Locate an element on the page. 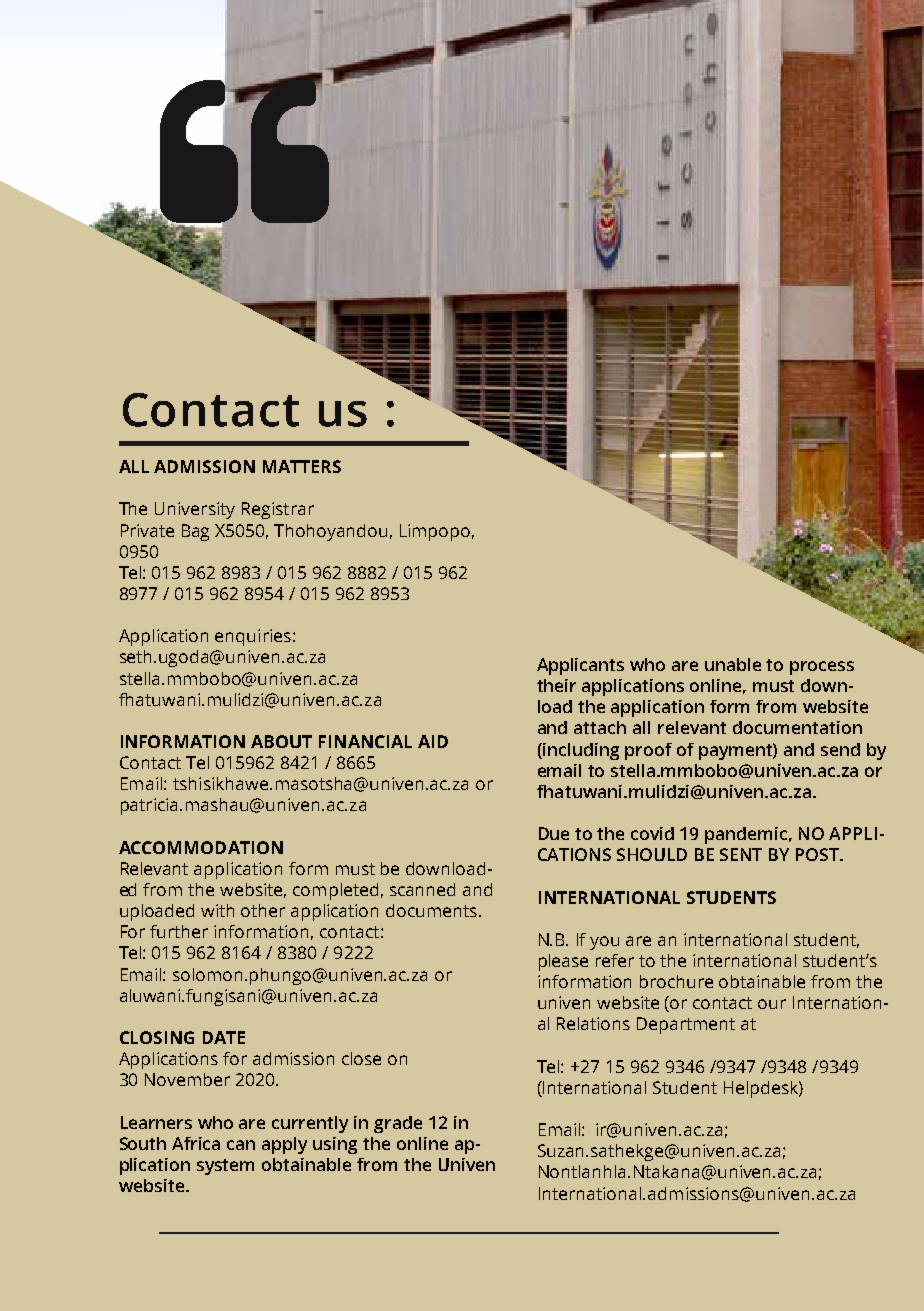 The image size is (924, 1311). DATE is located at coordinates (224, 1037).
